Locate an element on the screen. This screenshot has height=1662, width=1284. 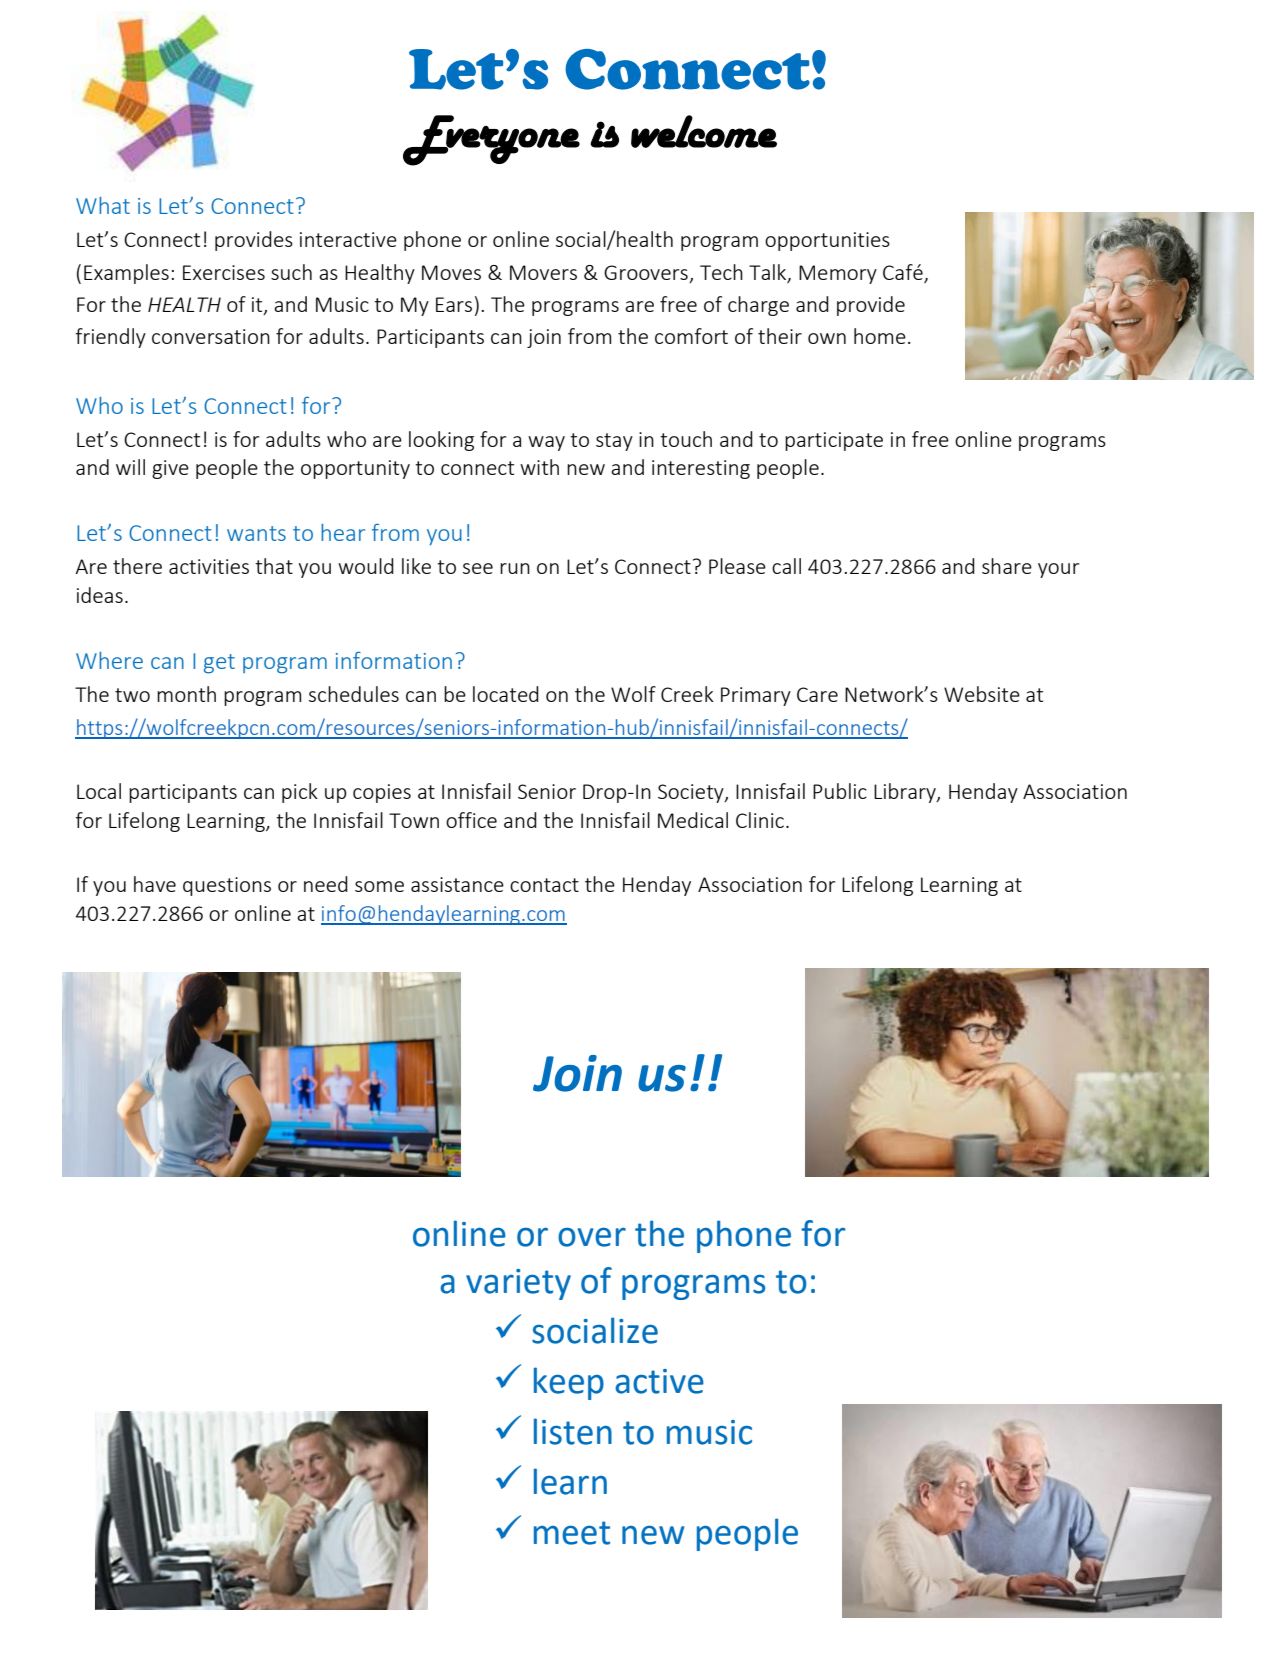
Everyone is located at coordinates (491, 140).
